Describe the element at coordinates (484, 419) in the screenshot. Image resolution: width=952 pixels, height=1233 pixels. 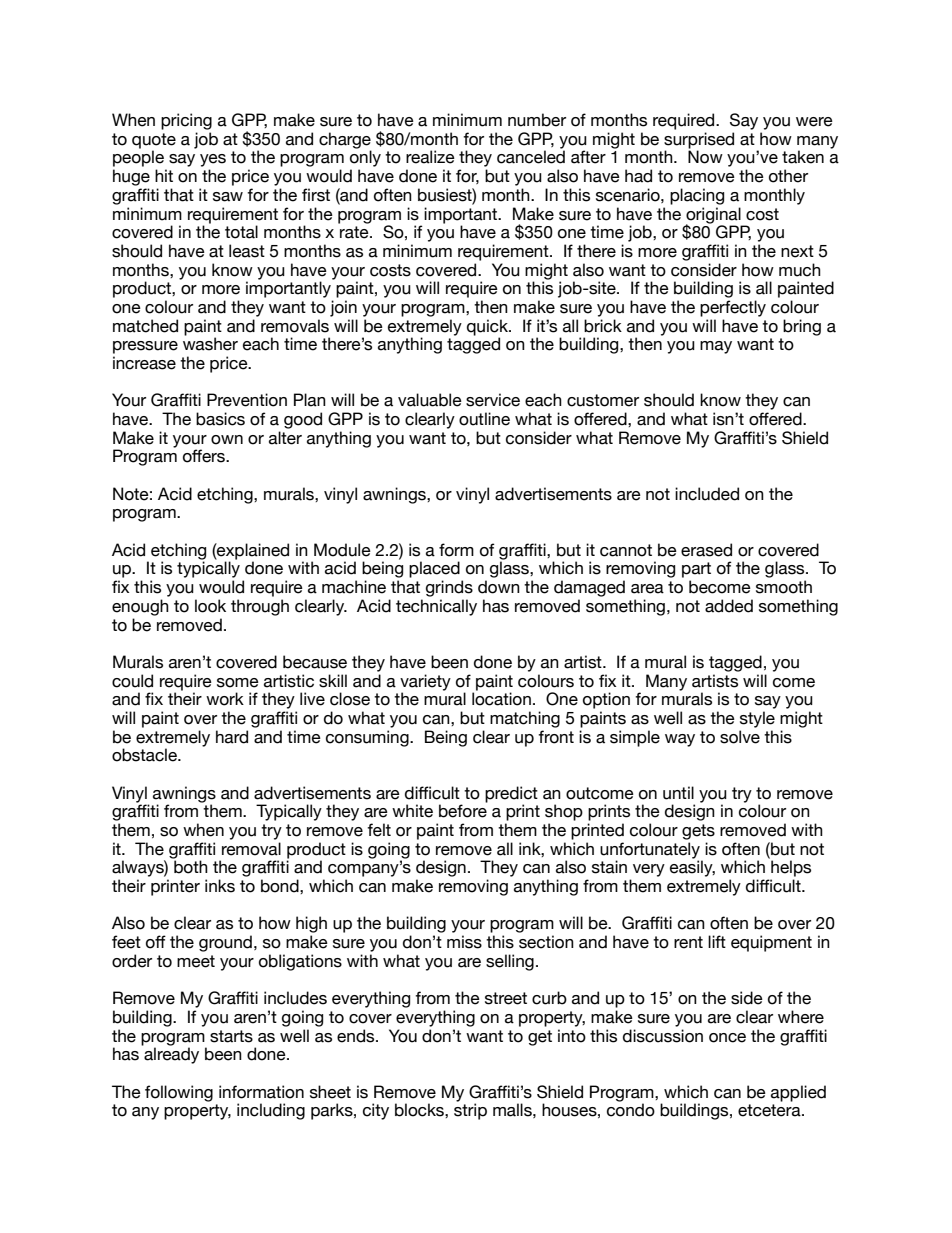
I see `outline` at that location.
